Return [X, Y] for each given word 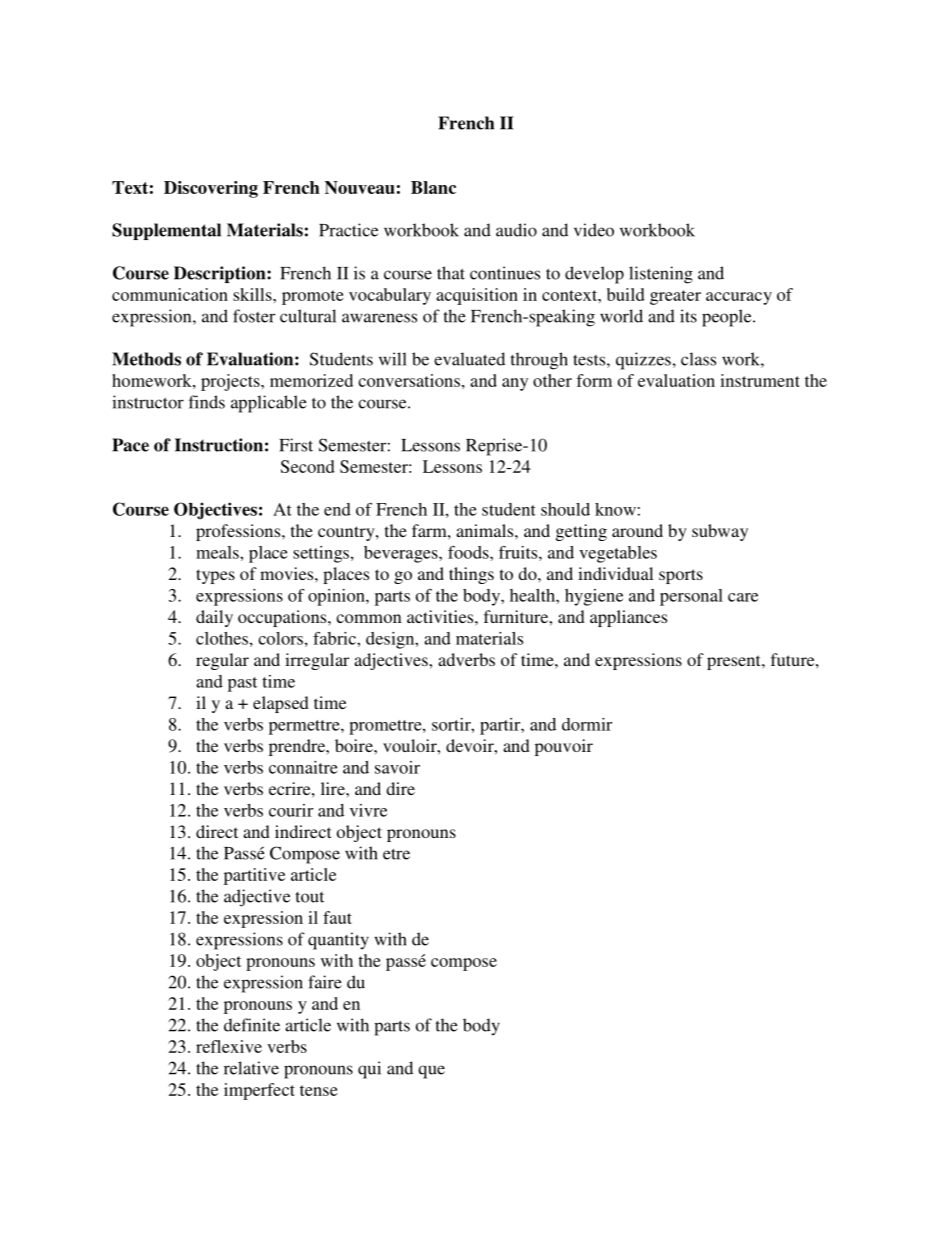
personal [691, 597]
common [369, 618]
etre [396, 854]
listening [661, 275]
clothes [222, 638]
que [431, 1072]
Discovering [211, 189]
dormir [587, 724]
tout [310, 897]
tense [319, 1090]
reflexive [229, 1046]
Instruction [219, 445]
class [698, 359]
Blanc [433, 187]
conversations [409, 380]
